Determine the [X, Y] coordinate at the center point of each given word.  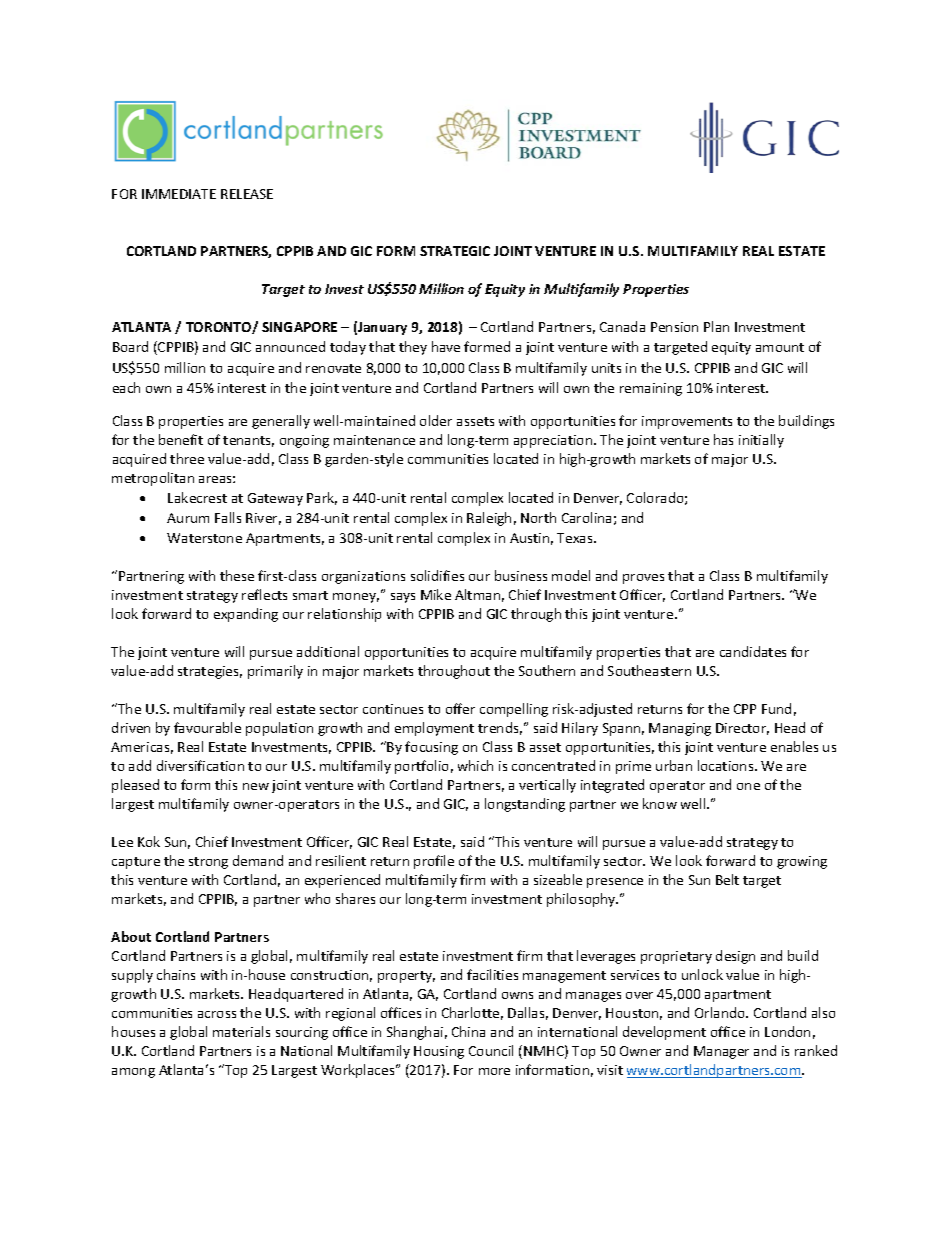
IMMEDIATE [179, 194]
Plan [716, 326]
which [475, 765]
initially [761, 441]
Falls [228, 517]
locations [727, 765]
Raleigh [489, 519]
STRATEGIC [455, 251]
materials [241, 1031]
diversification [200, 765]
